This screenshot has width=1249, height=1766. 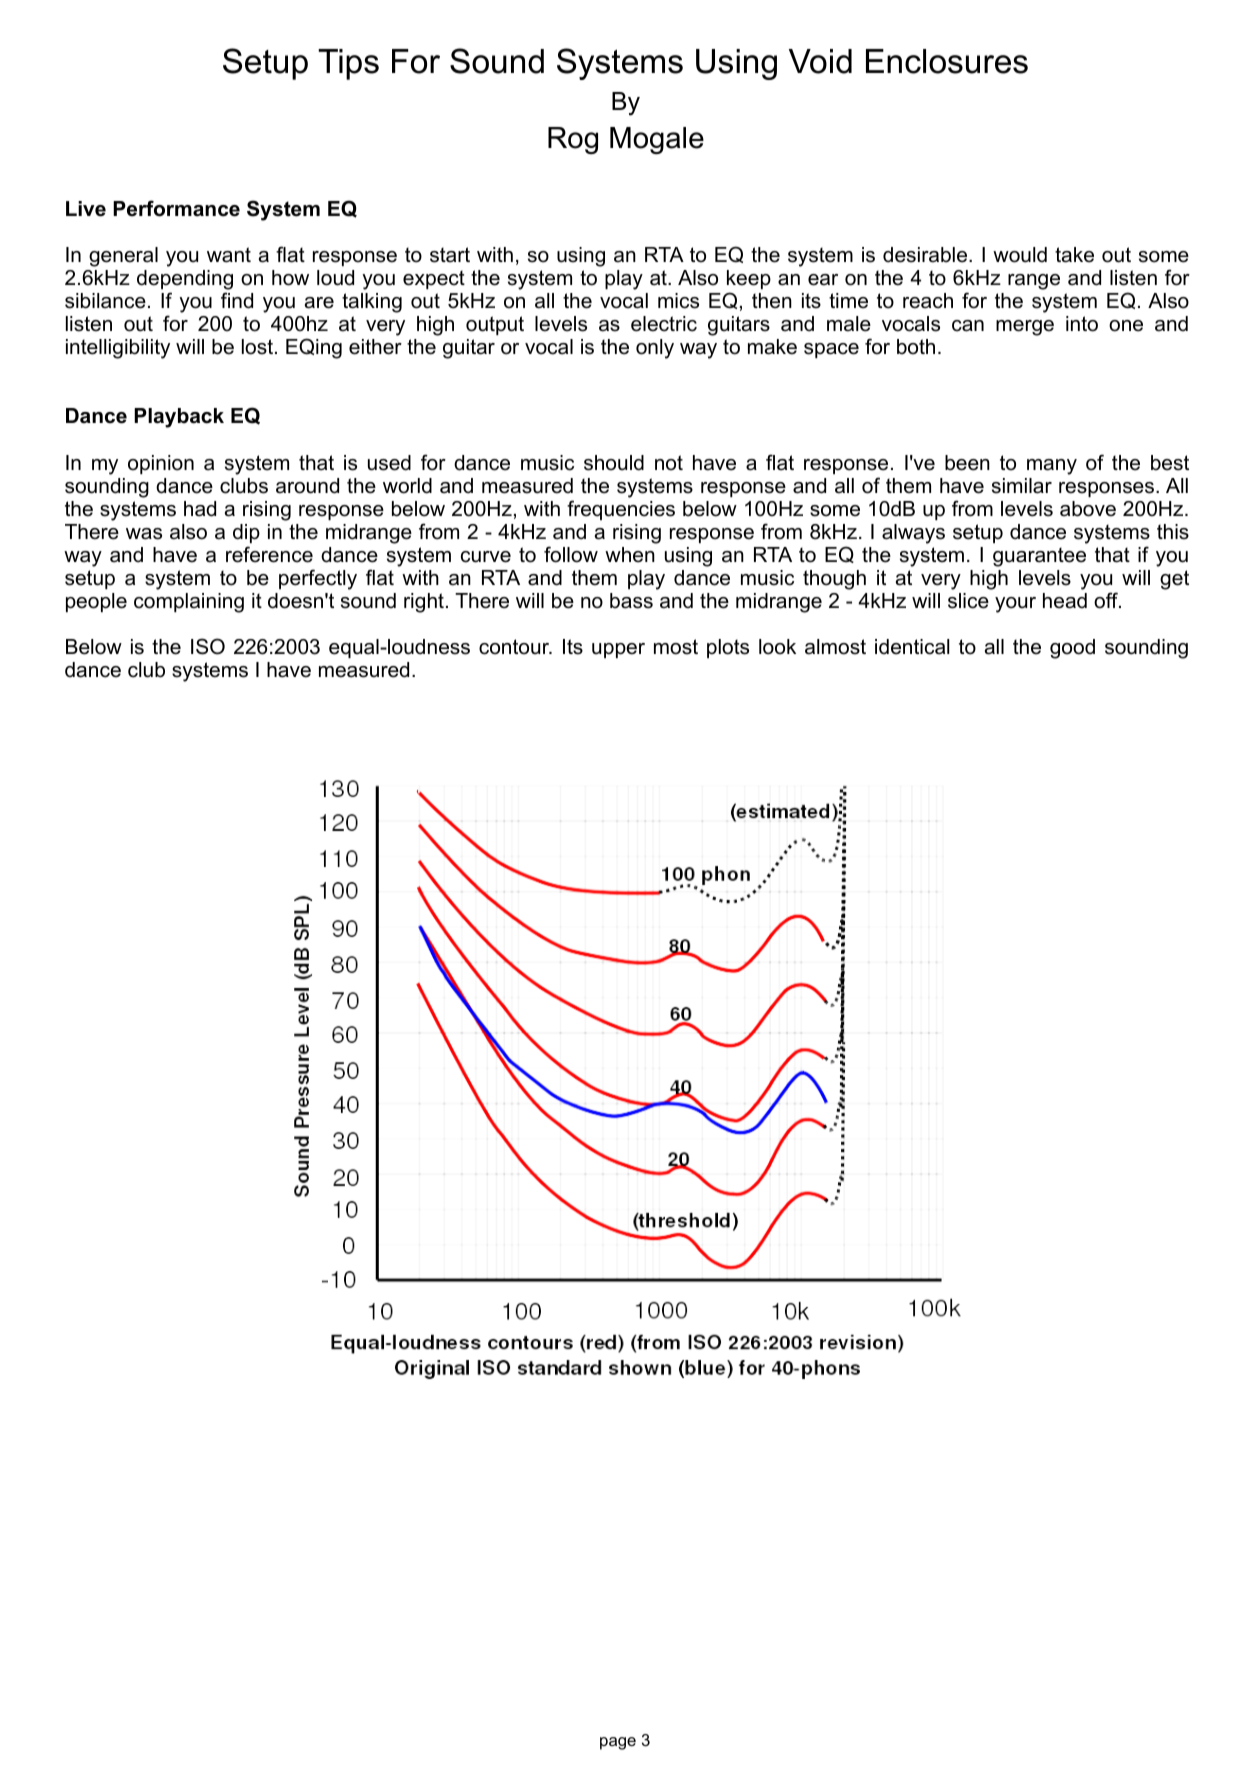 What do you see at coordinates (947, 61) in the screenshot?
I see `Enclosures` at bounding box center [947, 61].
